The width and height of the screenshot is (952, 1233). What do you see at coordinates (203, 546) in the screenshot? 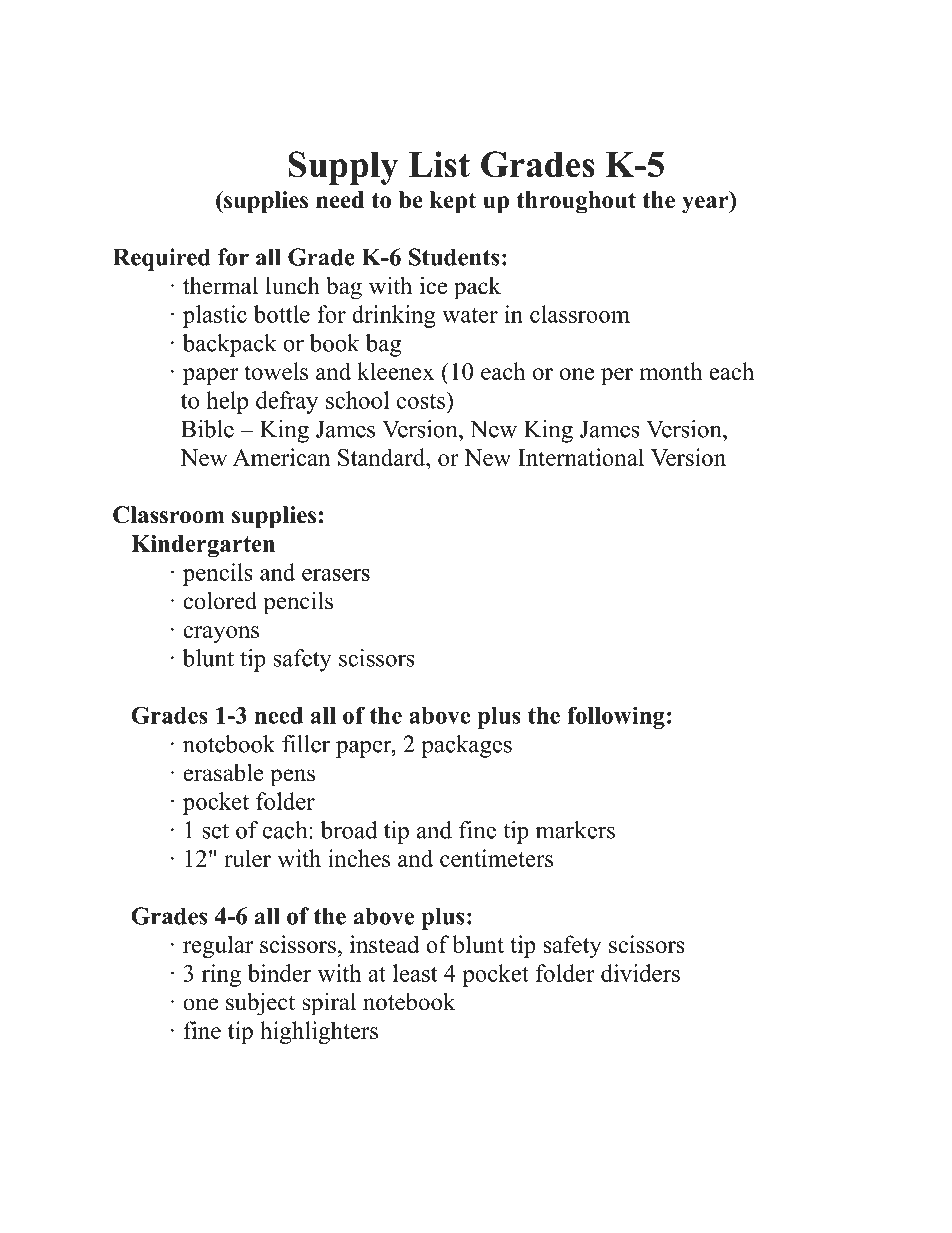
I see `Kindergarten` at bounding box center [203, 546].
